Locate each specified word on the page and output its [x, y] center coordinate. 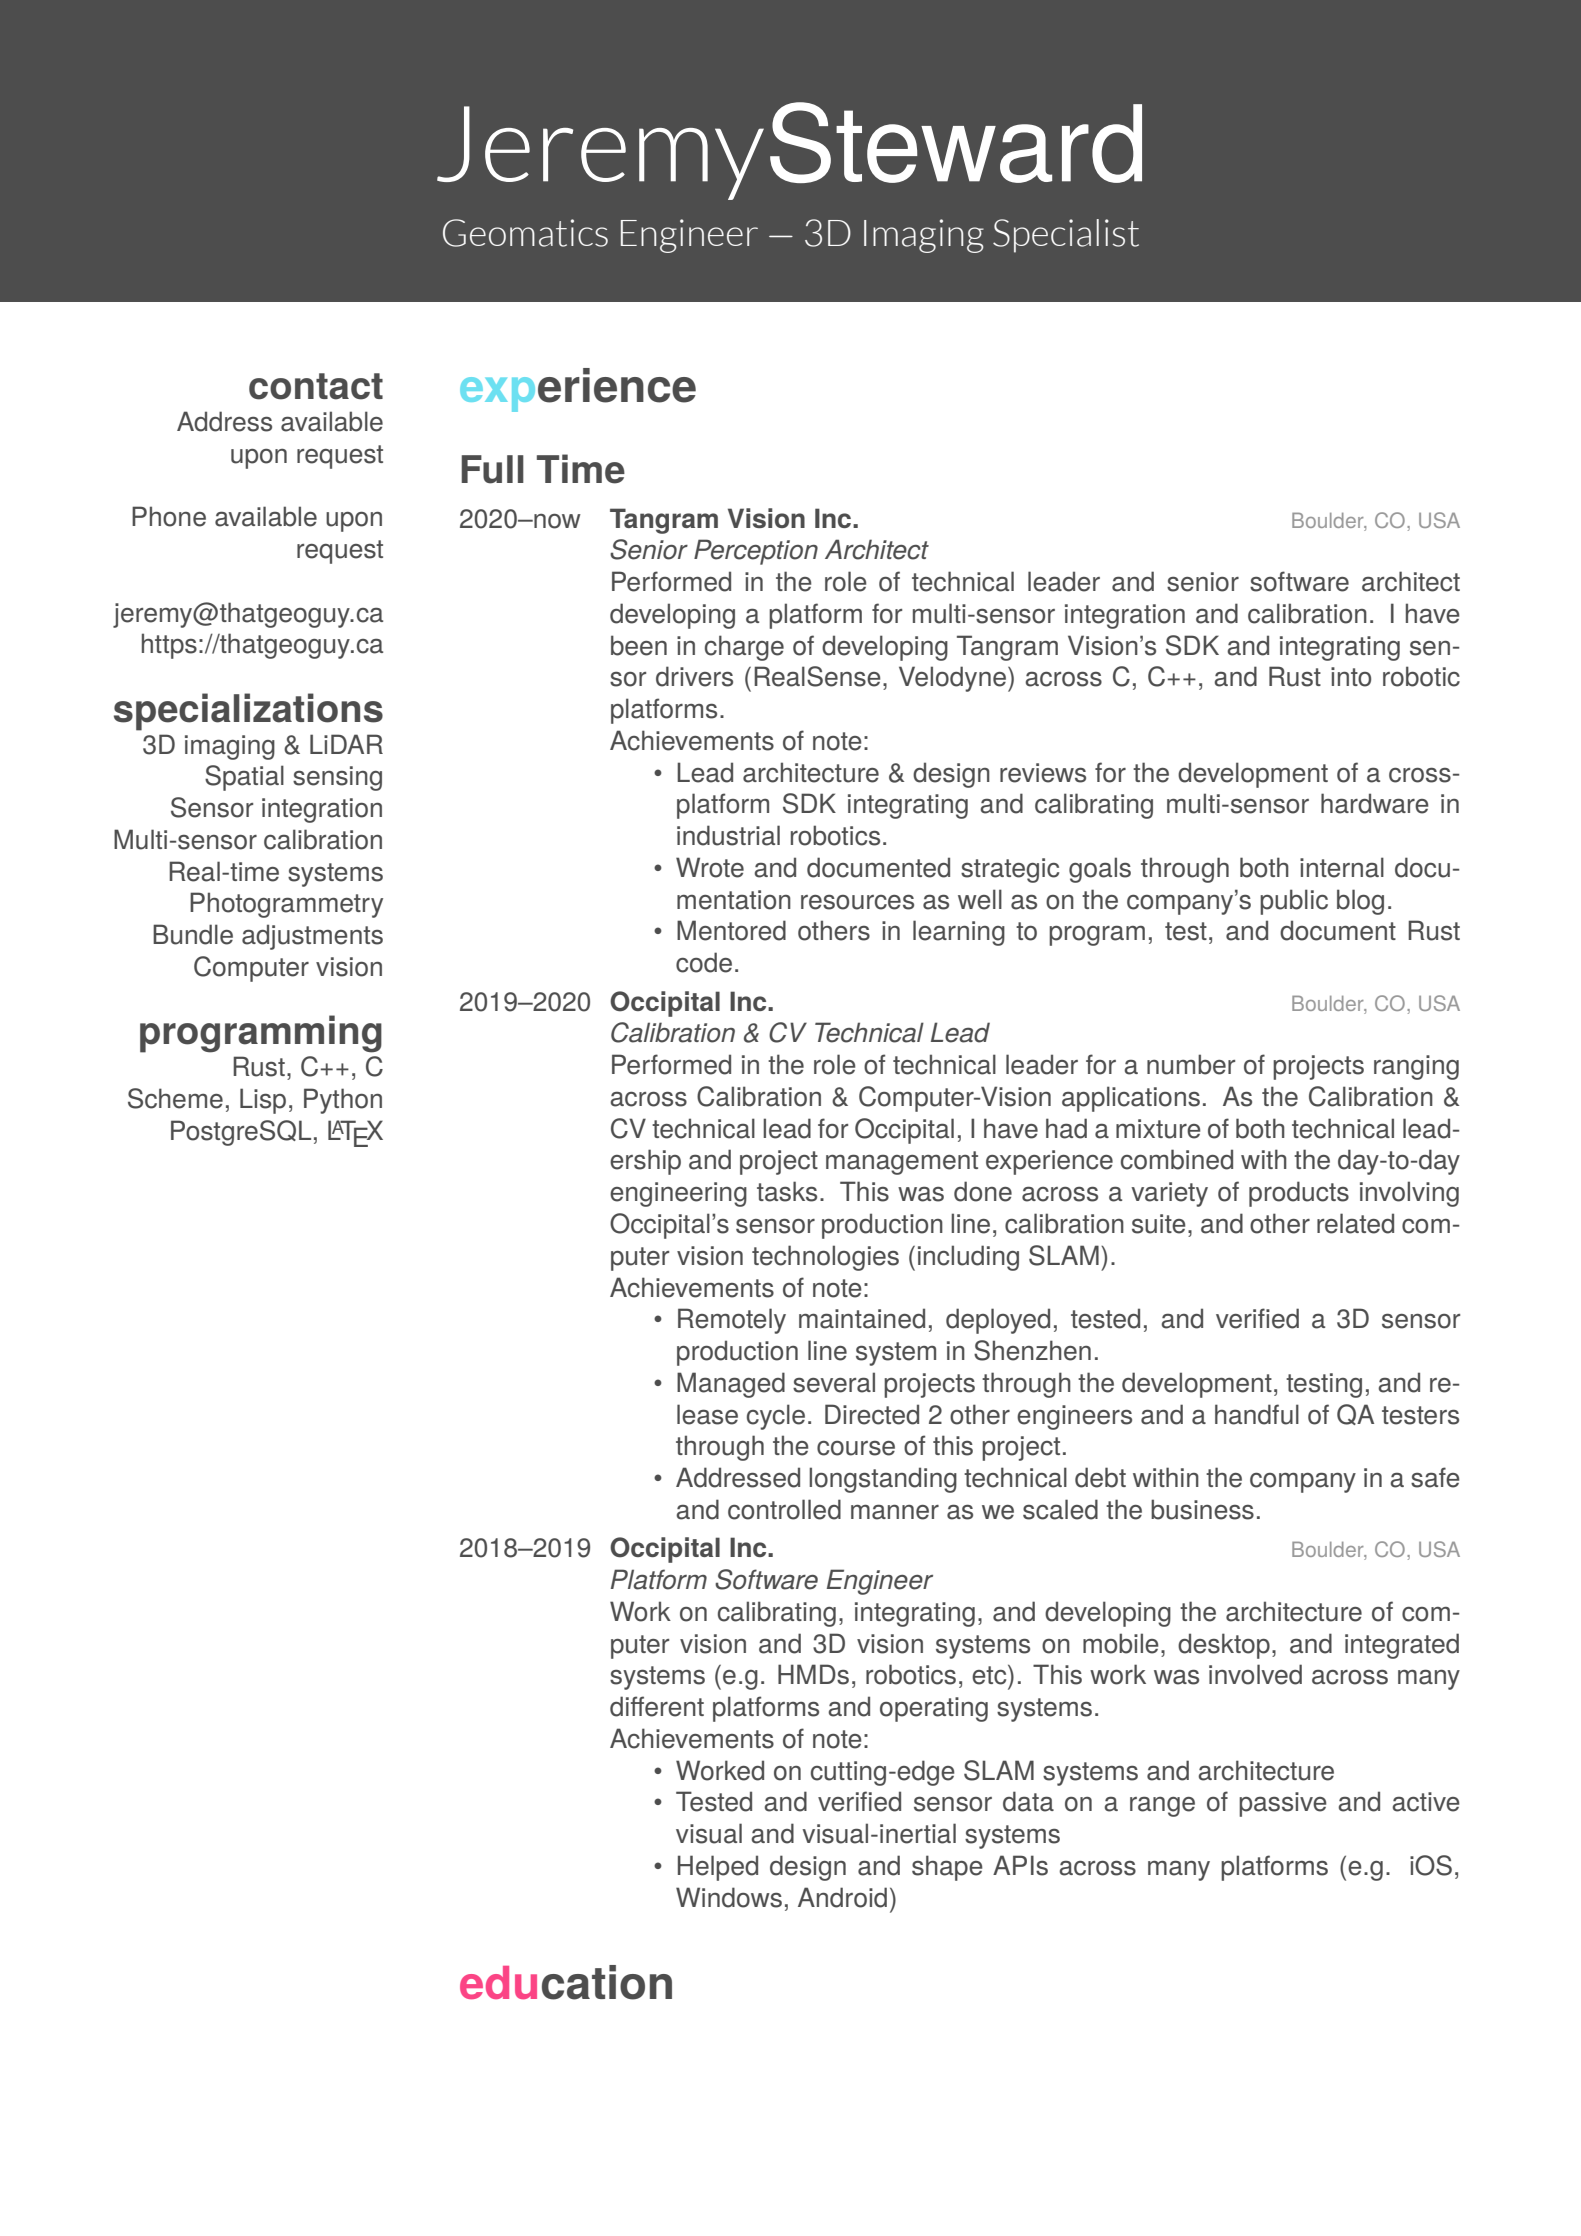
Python [343, 1101]
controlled [784, 1509]
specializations [248, 712]
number [1191, 1064]
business [1202, 1509]
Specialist [1066, 236]
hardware [1375, 803]
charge [744, 648]
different [657, 1706]
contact [316, 386]
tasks [787, 1191]
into [1351, 677]
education [566, 1982]
